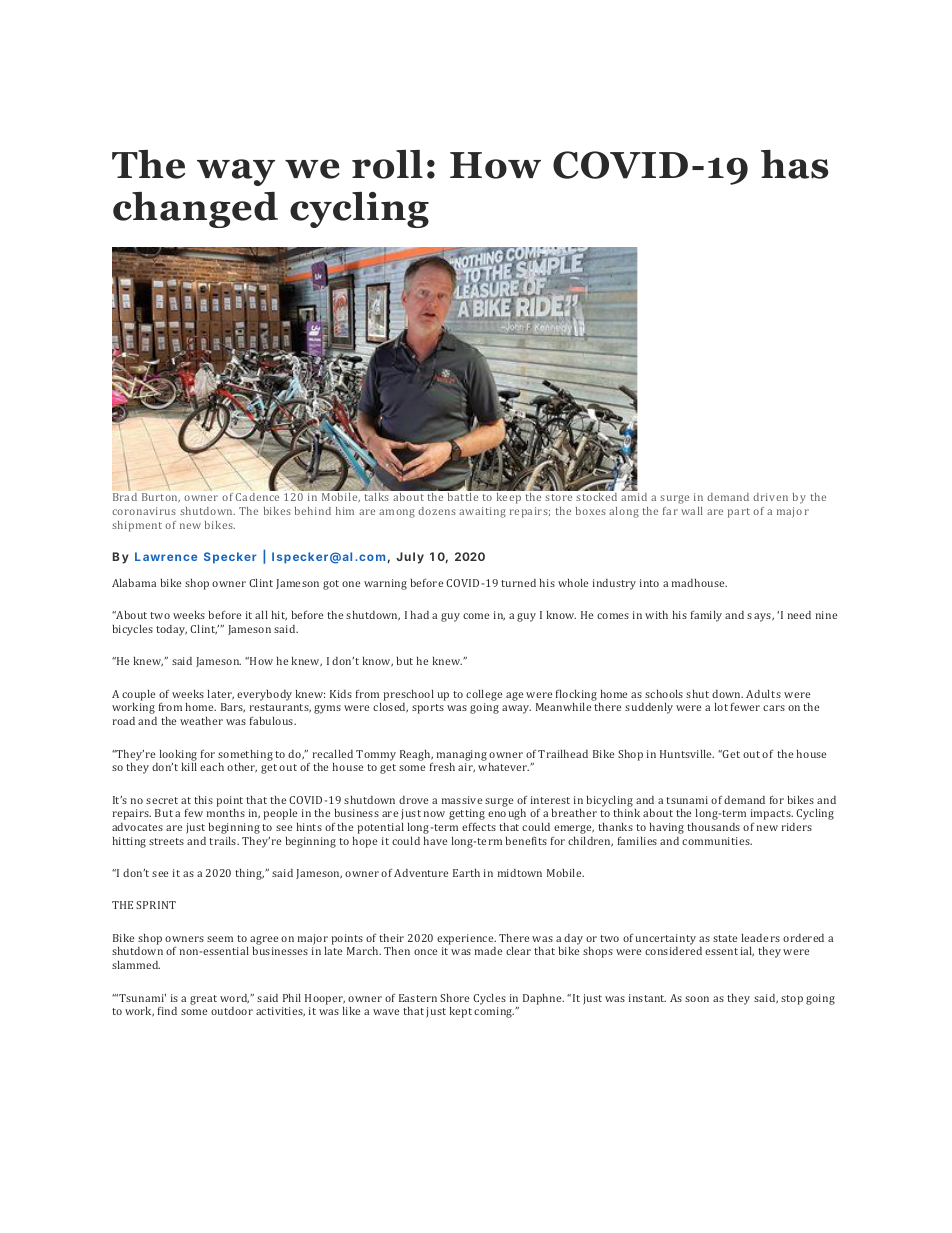  Describe the element at coordinates (454, 998) in the screenshot. I see `Shore` at that location.
